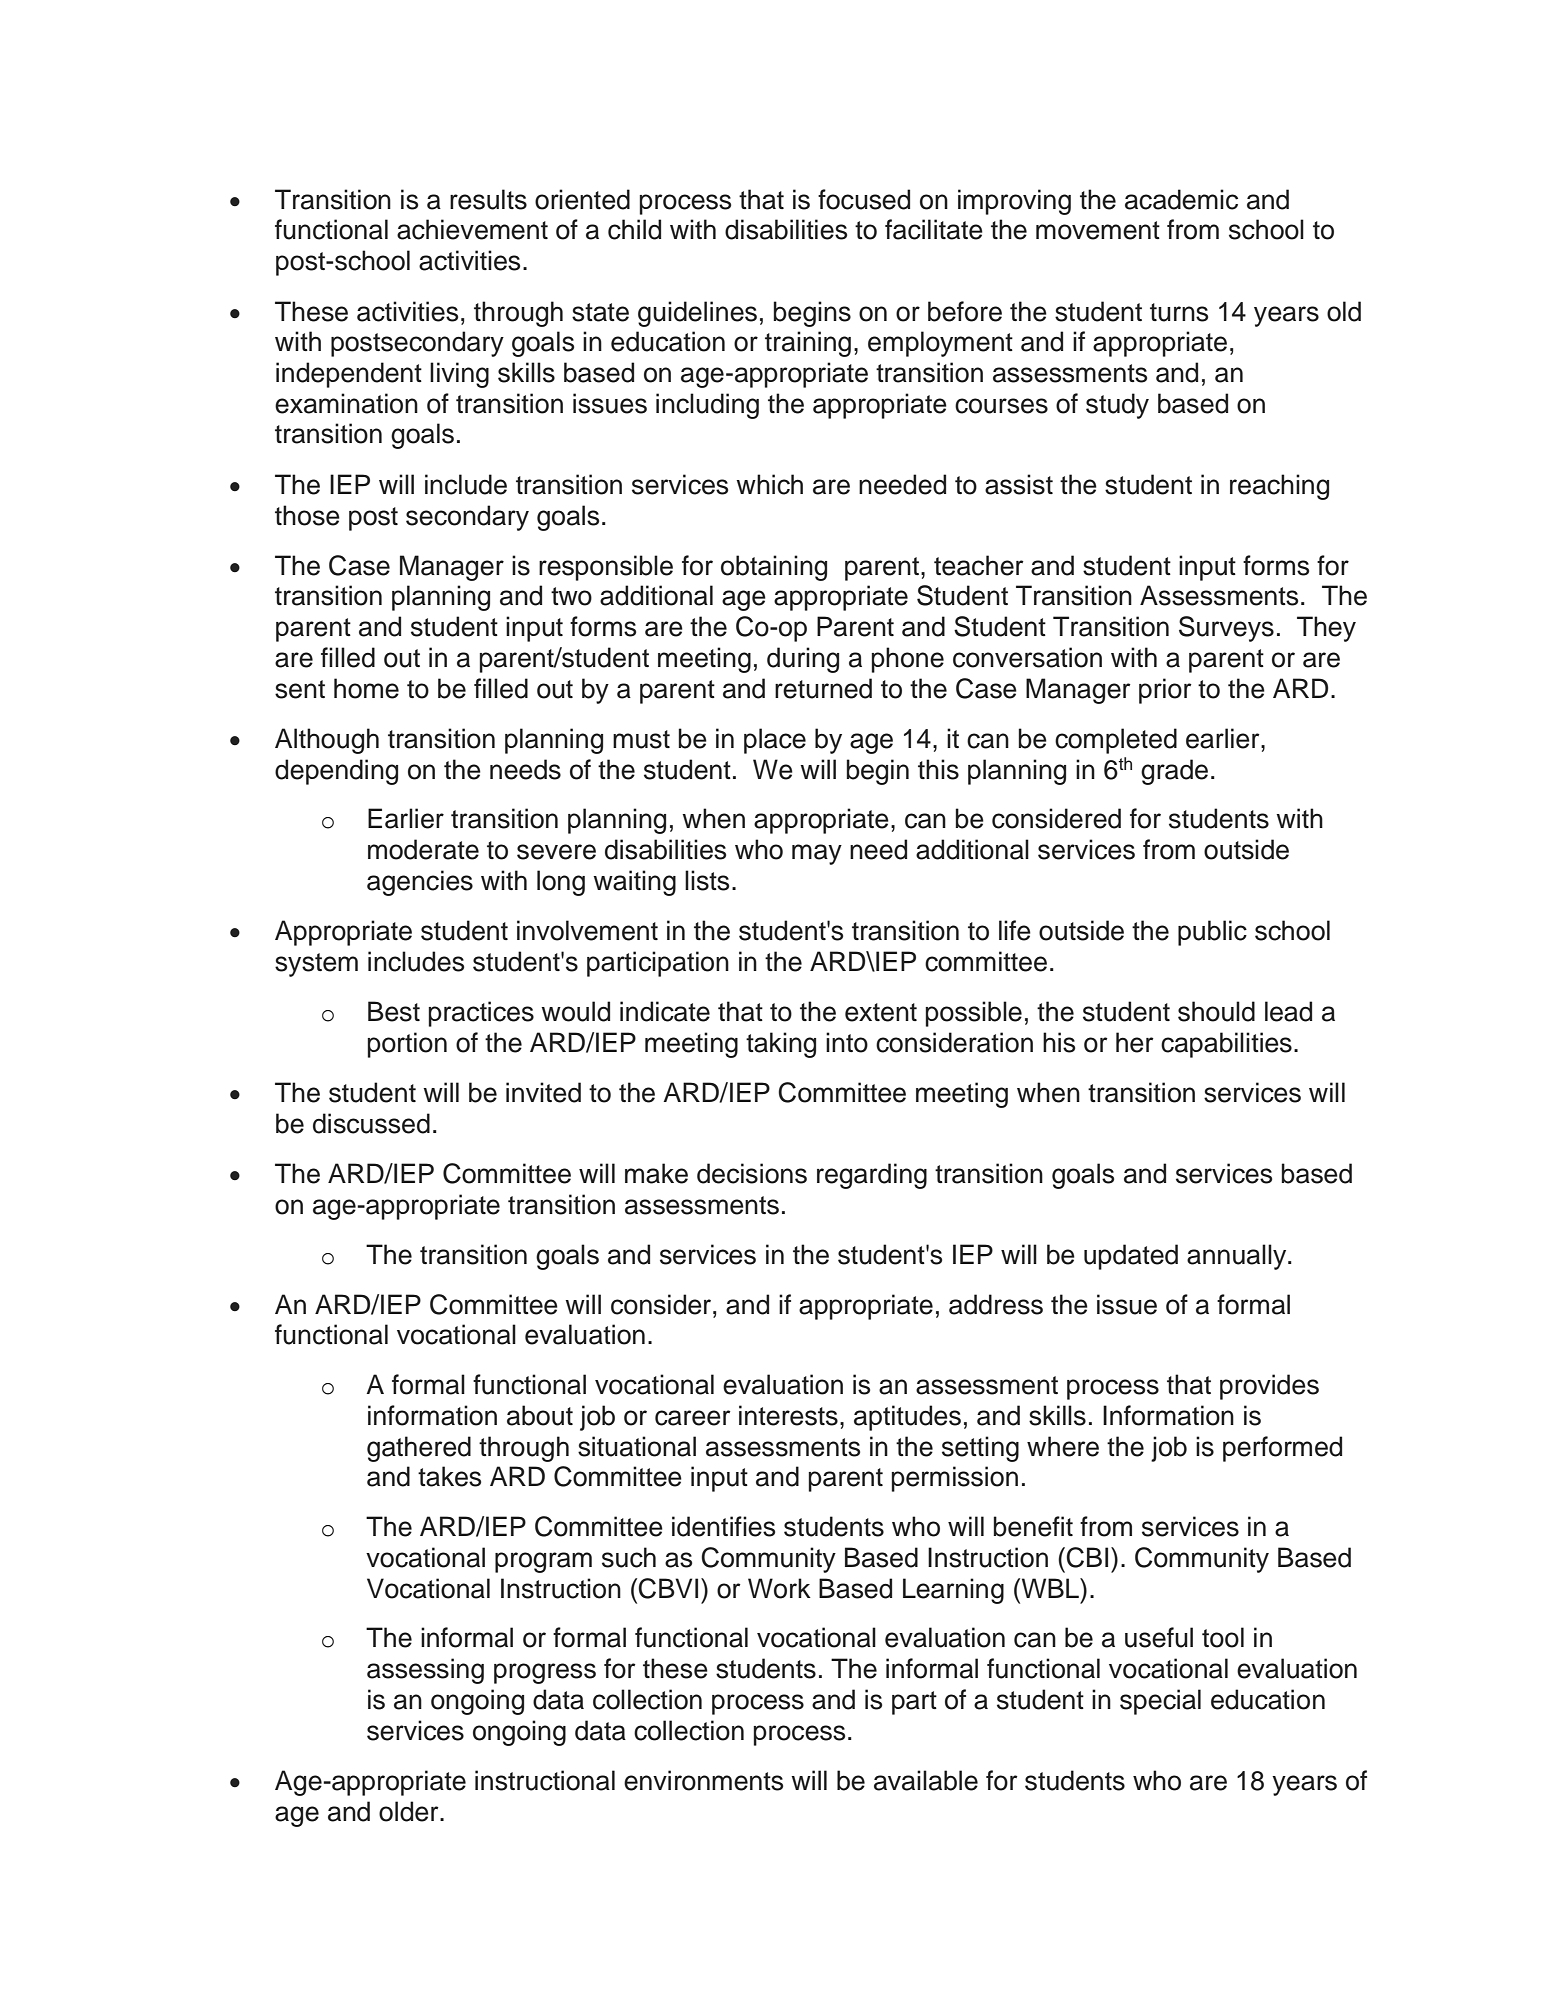  I want to click on Surveys, so click(1226, 629).
